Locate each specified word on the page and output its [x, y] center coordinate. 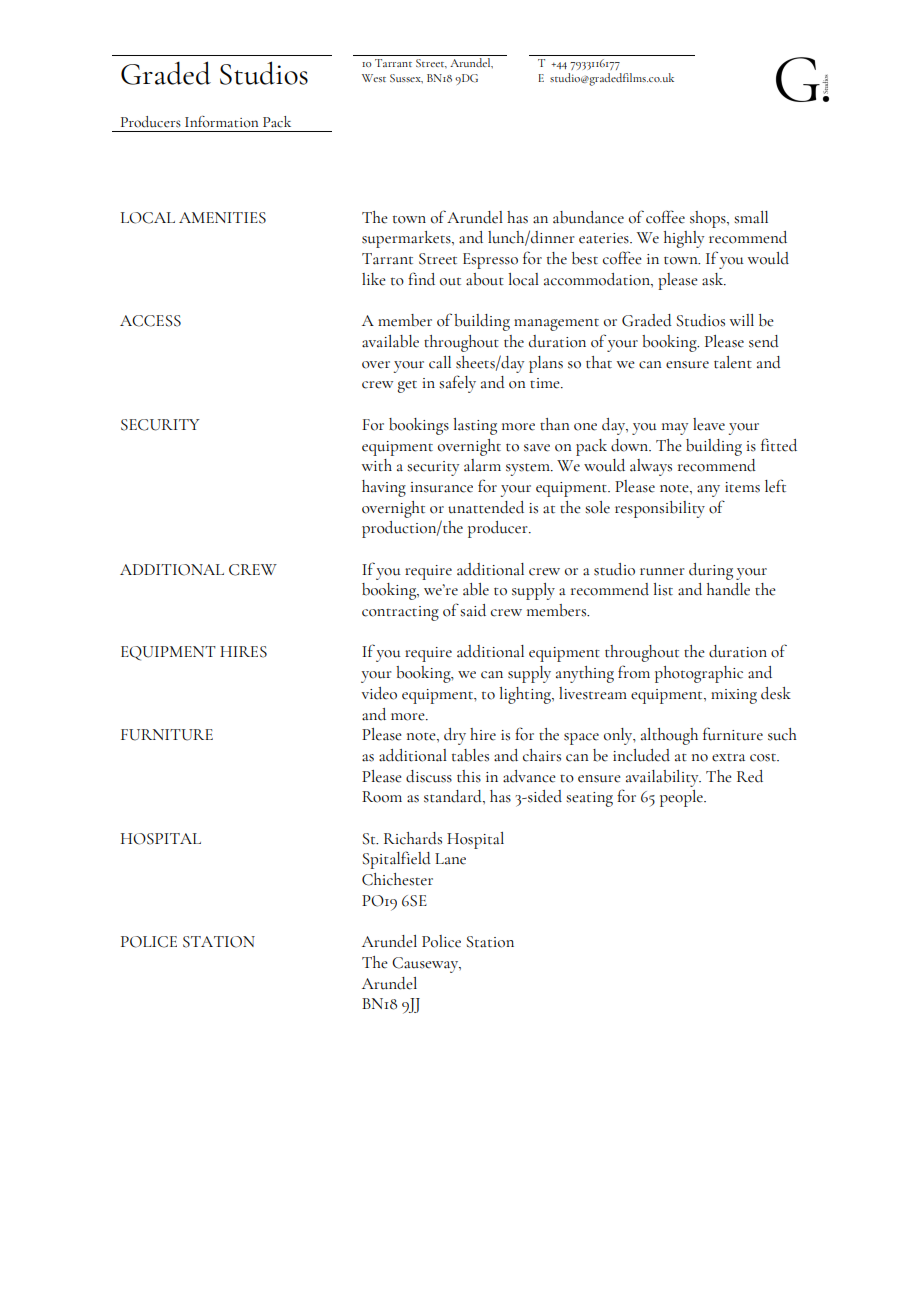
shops [709, 219]
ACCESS [150, 321]
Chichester [397, 879]
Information [221, 122]
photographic [699, 674]
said [473, 610]
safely [457, 384]
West [374, 78]
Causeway [426, 965]
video [379, 693]
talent [733, 362]
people [682, 798]
